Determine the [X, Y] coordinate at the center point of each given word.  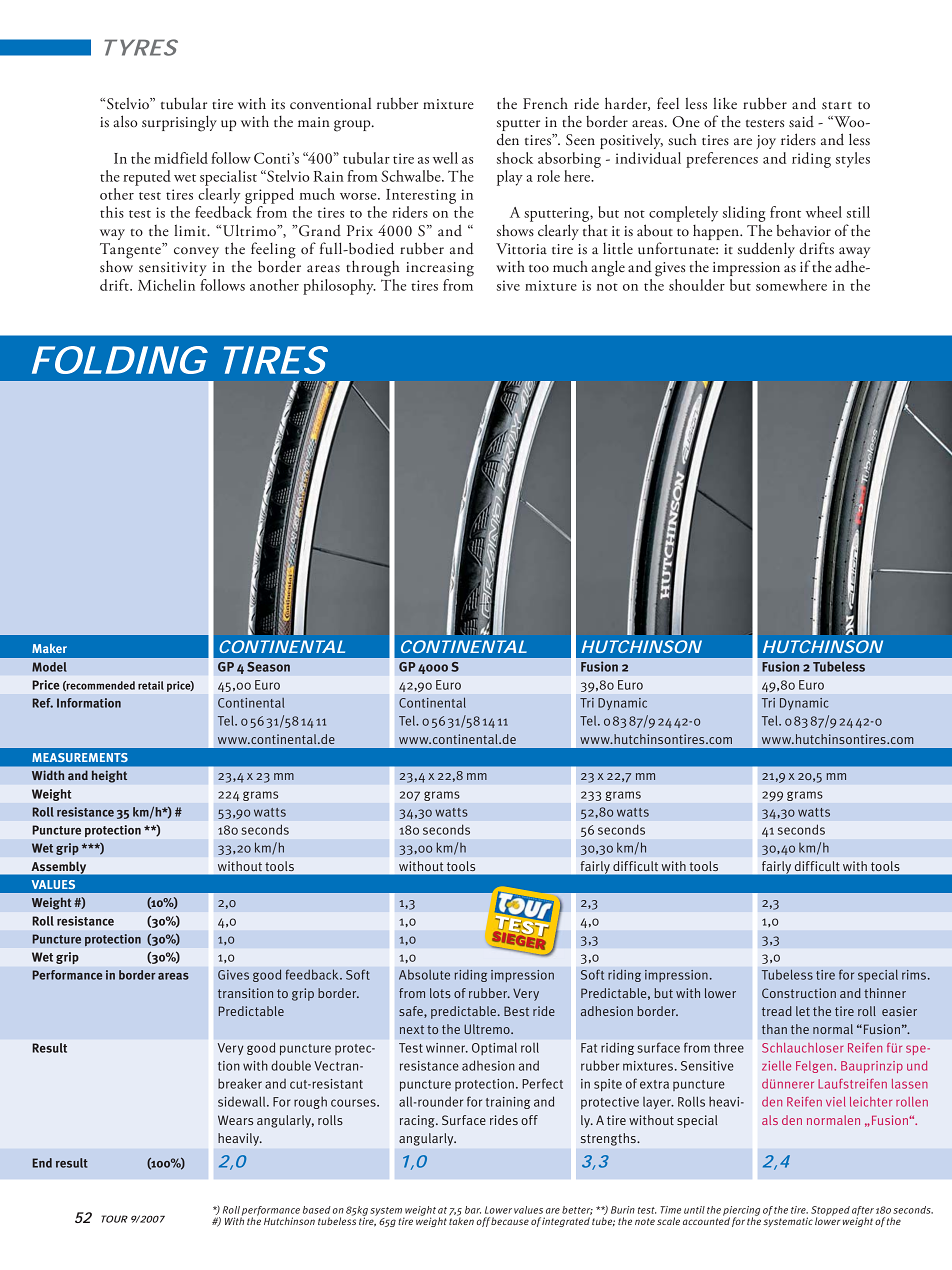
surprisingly [179, 123]
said [801, 122]
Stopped [830, 1212]
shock [515, 158]
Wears [235, 1120]
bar [473, 1210]
